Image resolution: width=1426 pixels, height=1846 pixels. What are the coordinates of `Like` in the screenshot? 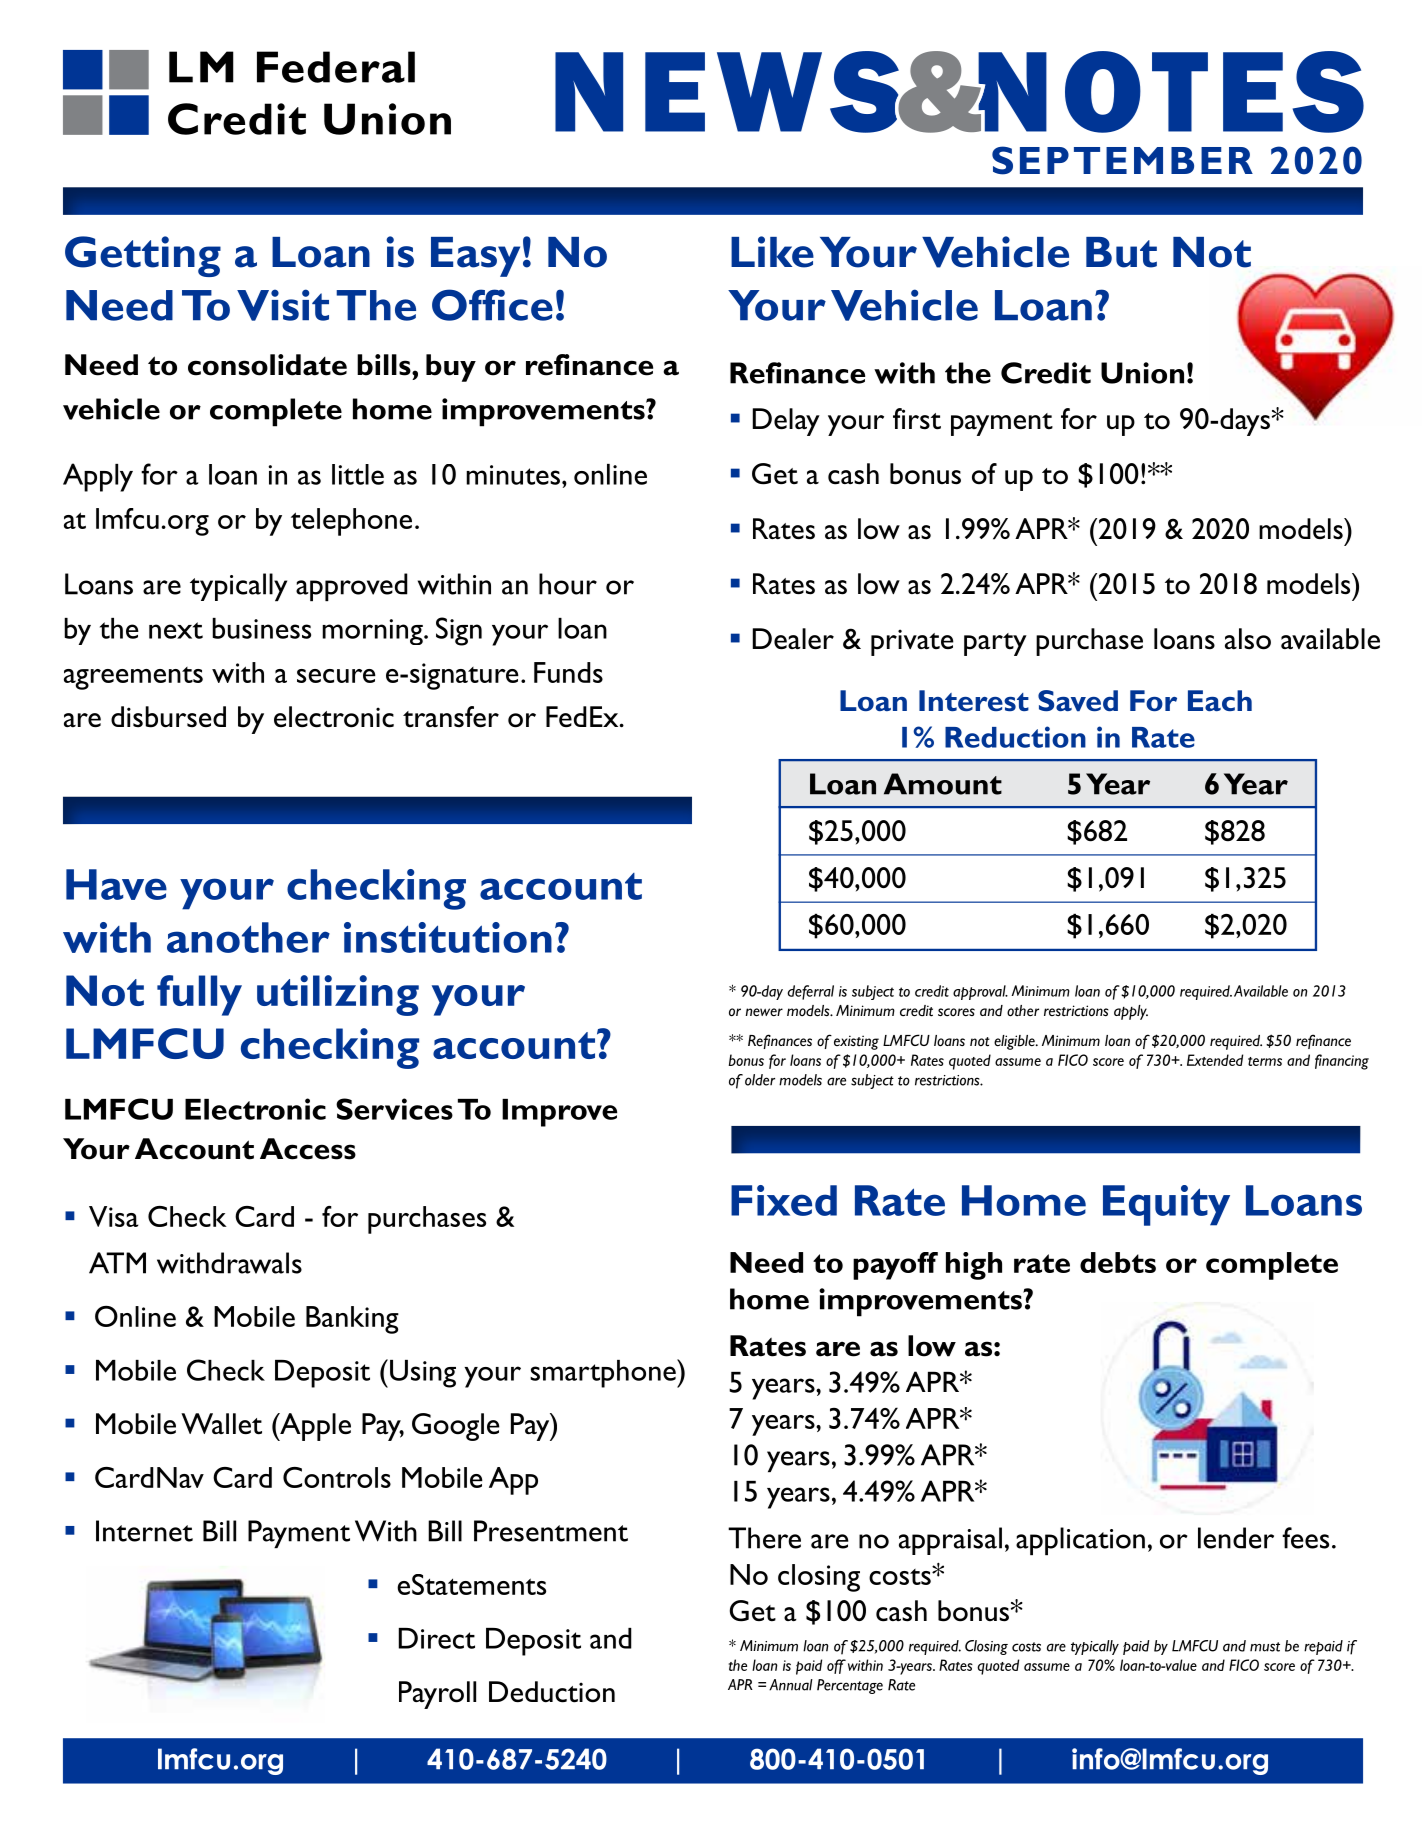 It's located at (772, 252).
